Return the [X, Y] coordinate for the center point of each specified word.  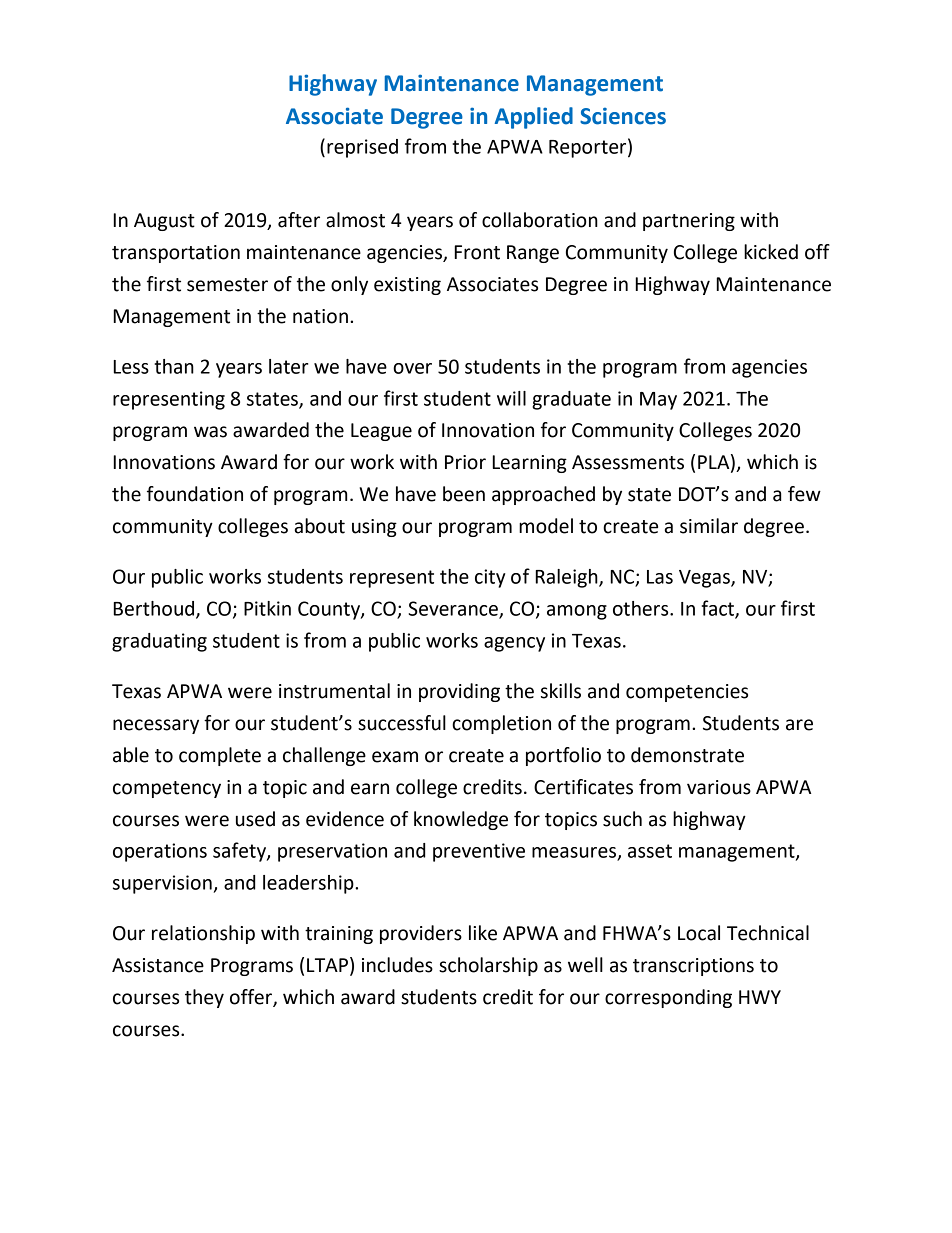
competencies [687, 693]
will [511, 398]
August [164, 222]
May [658, 401]
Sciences [623, 116]
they [204, 998]
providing [459, 692]
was [210, 432]
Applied [534, 118]
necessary [156, 726]
